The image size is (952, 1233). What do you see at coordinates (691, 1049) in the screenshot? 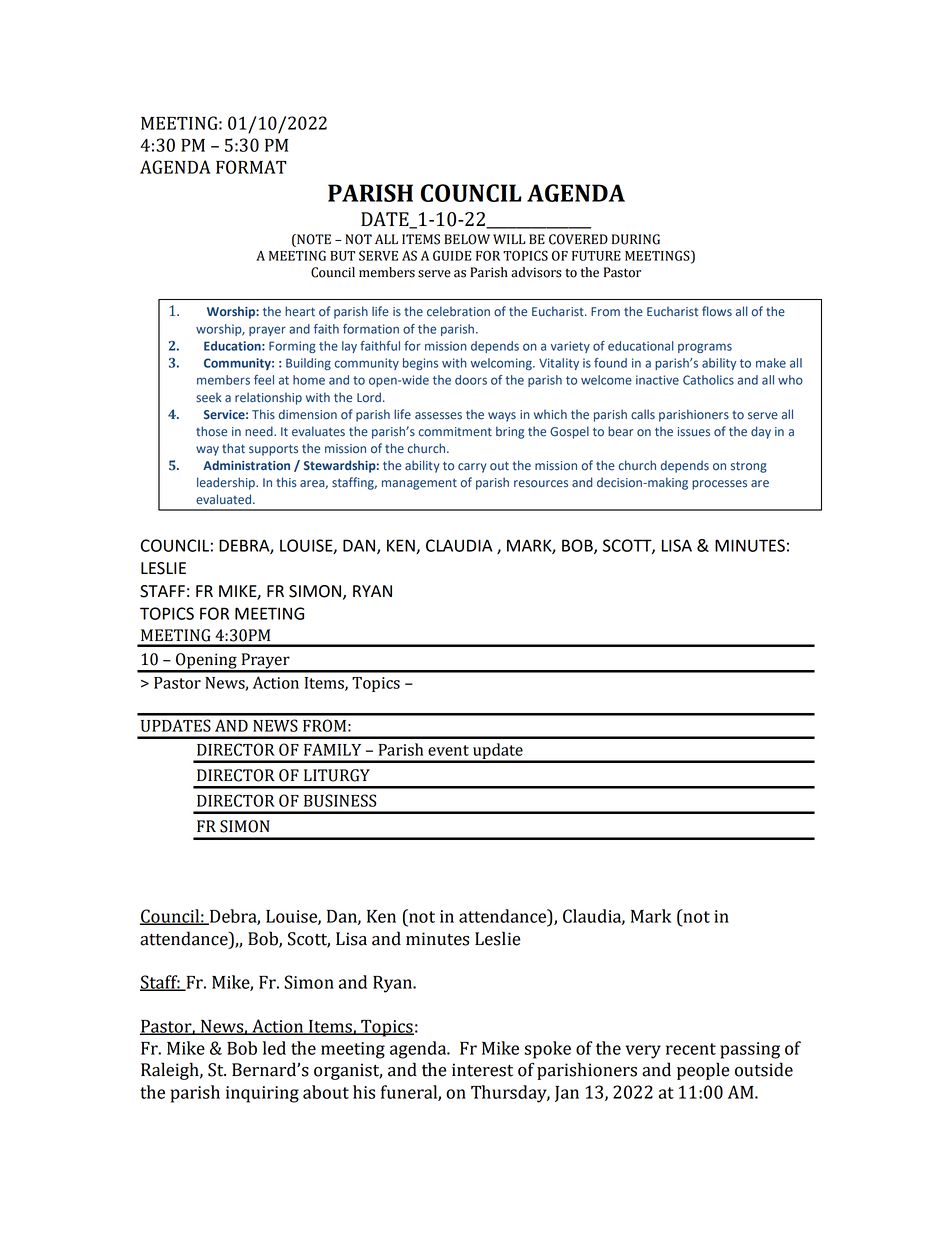
I see `recent` at bounding box center [691, 1049].
